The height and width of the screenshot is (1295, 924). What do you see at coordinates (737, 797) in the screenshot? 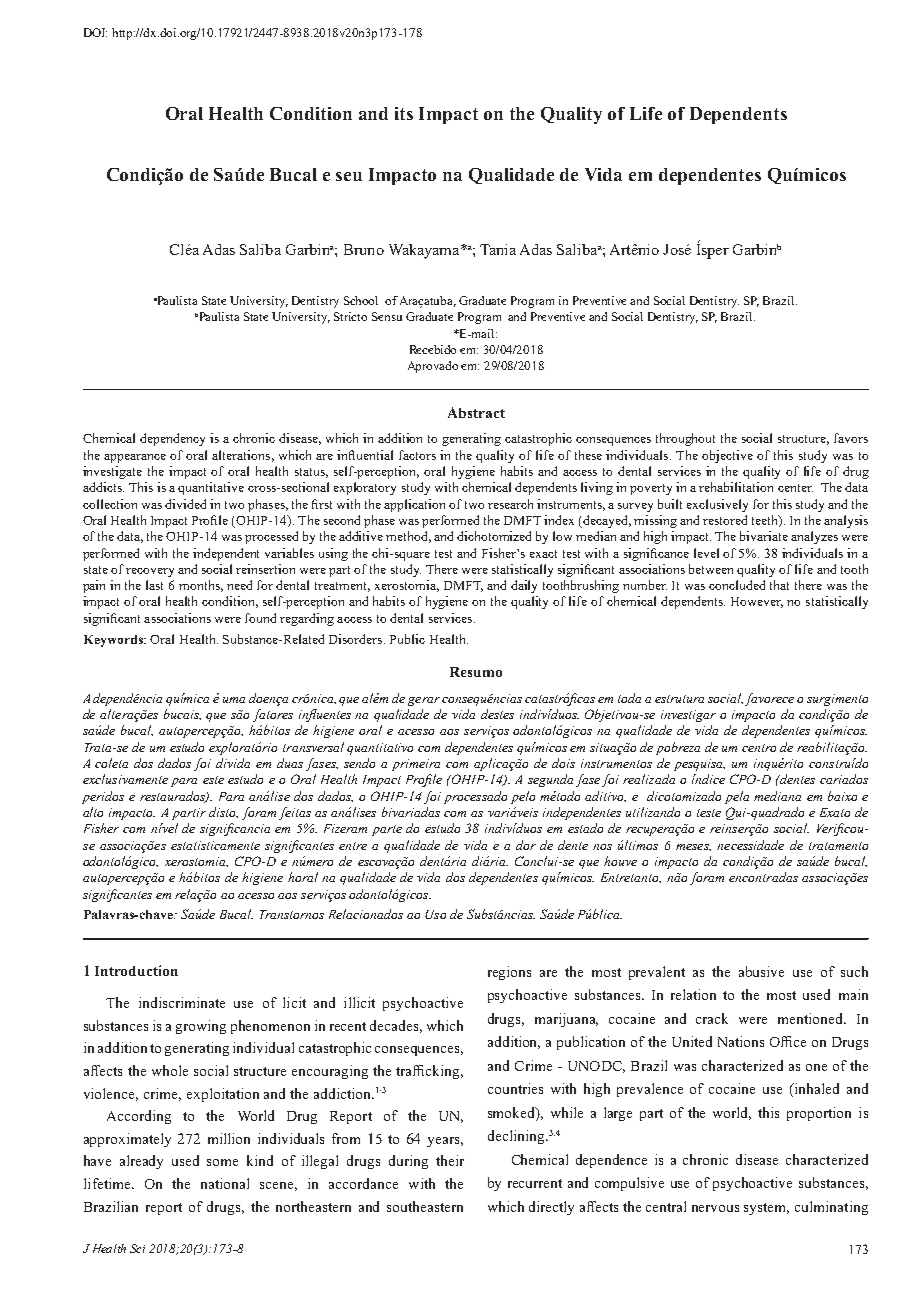
I see `pela` at bounding box center [737, 797].
